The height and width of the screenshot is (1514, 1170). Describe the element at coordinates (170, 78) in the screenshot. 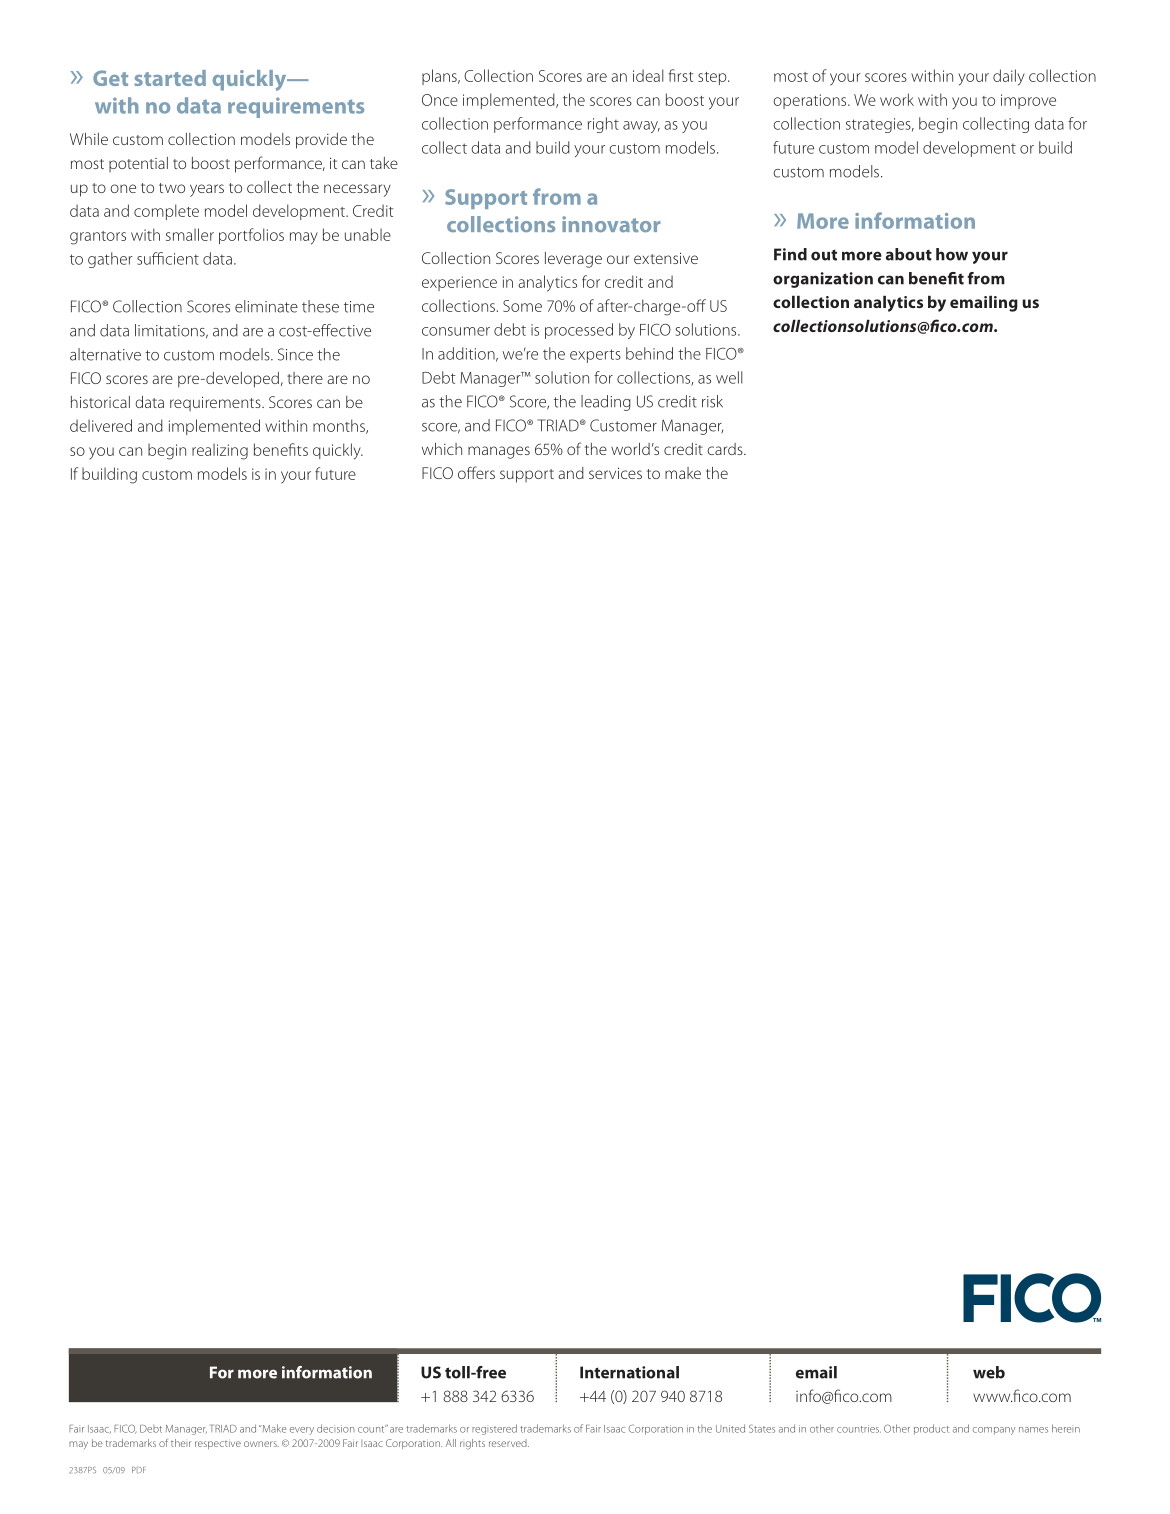

I see `started` at that location.
